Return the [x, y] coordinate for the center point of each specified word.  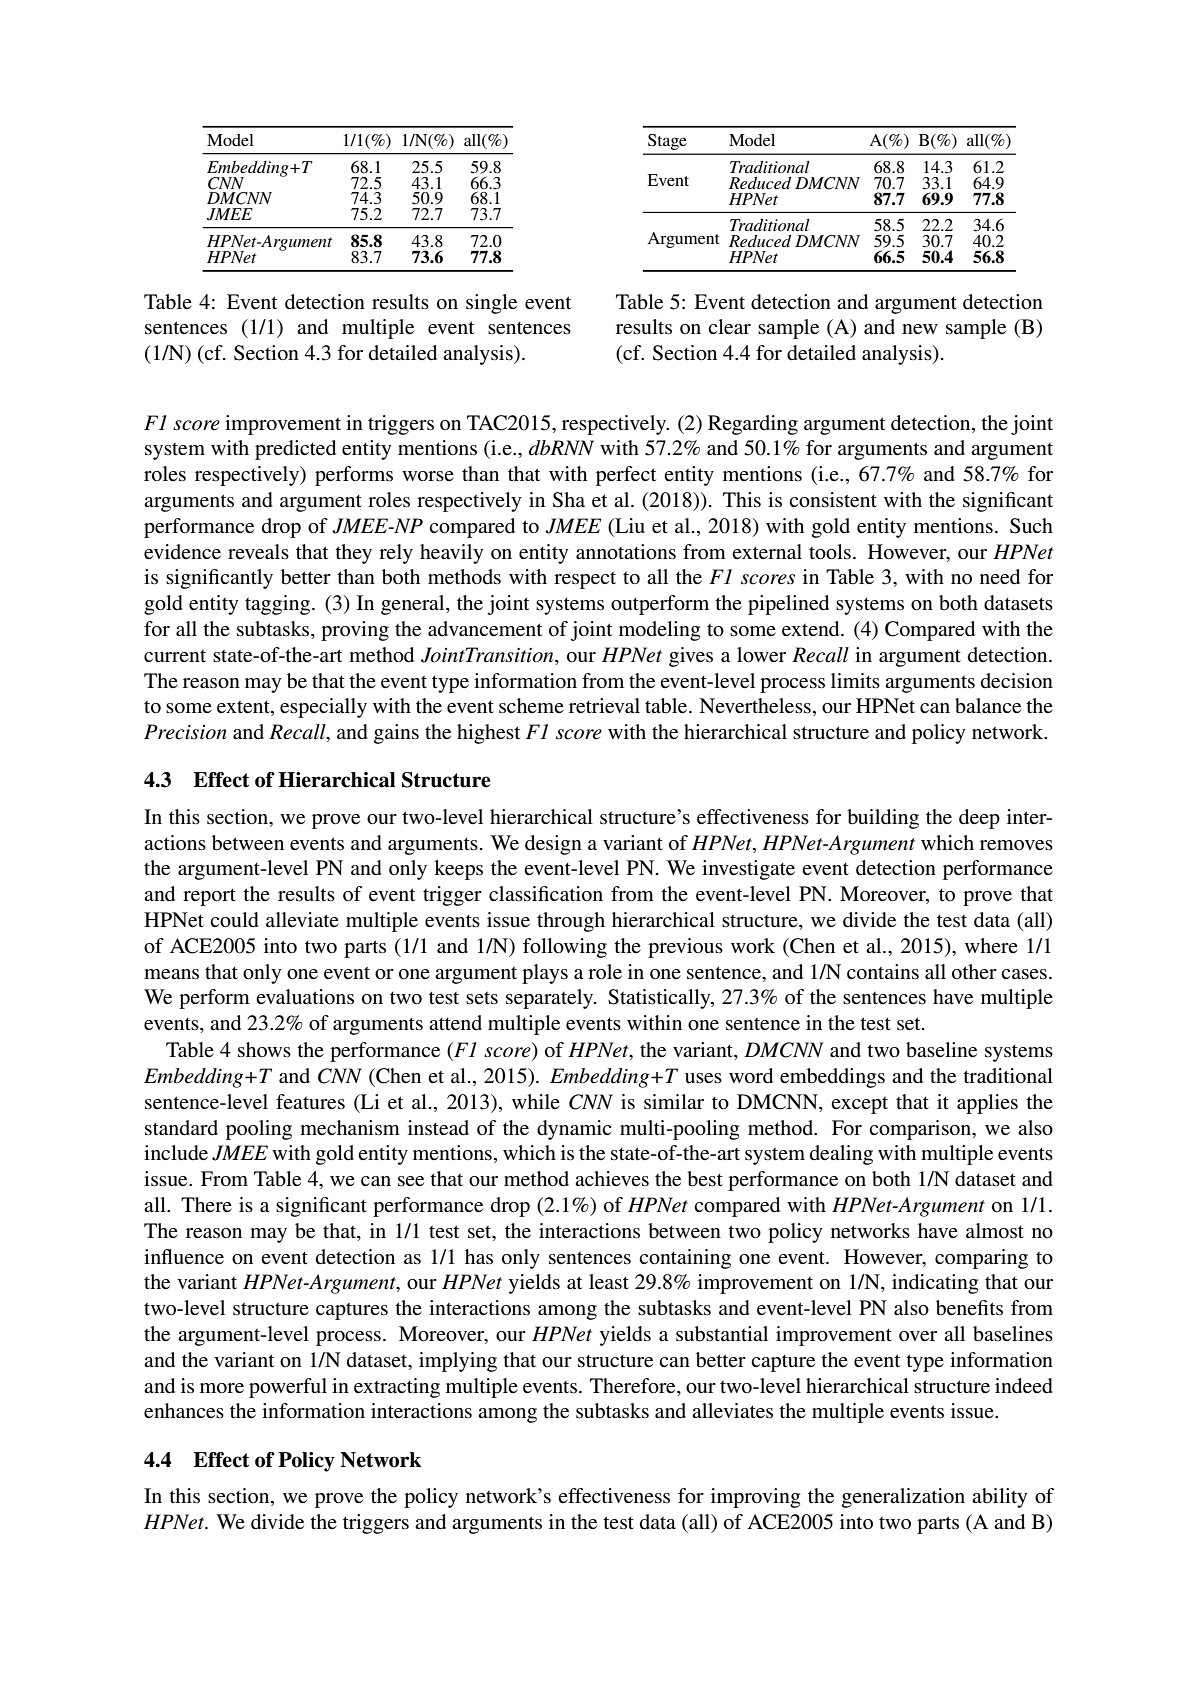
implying [458, 1362]
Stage [667, 142]
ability [1000, 1498]
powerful [288, 1388]
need [1000, 577]
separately [551, 999]
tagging [279, 605]
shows [264, 1050]
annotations [626, 552]
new [920, 329]
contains [883, 972]
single [491, 304]
